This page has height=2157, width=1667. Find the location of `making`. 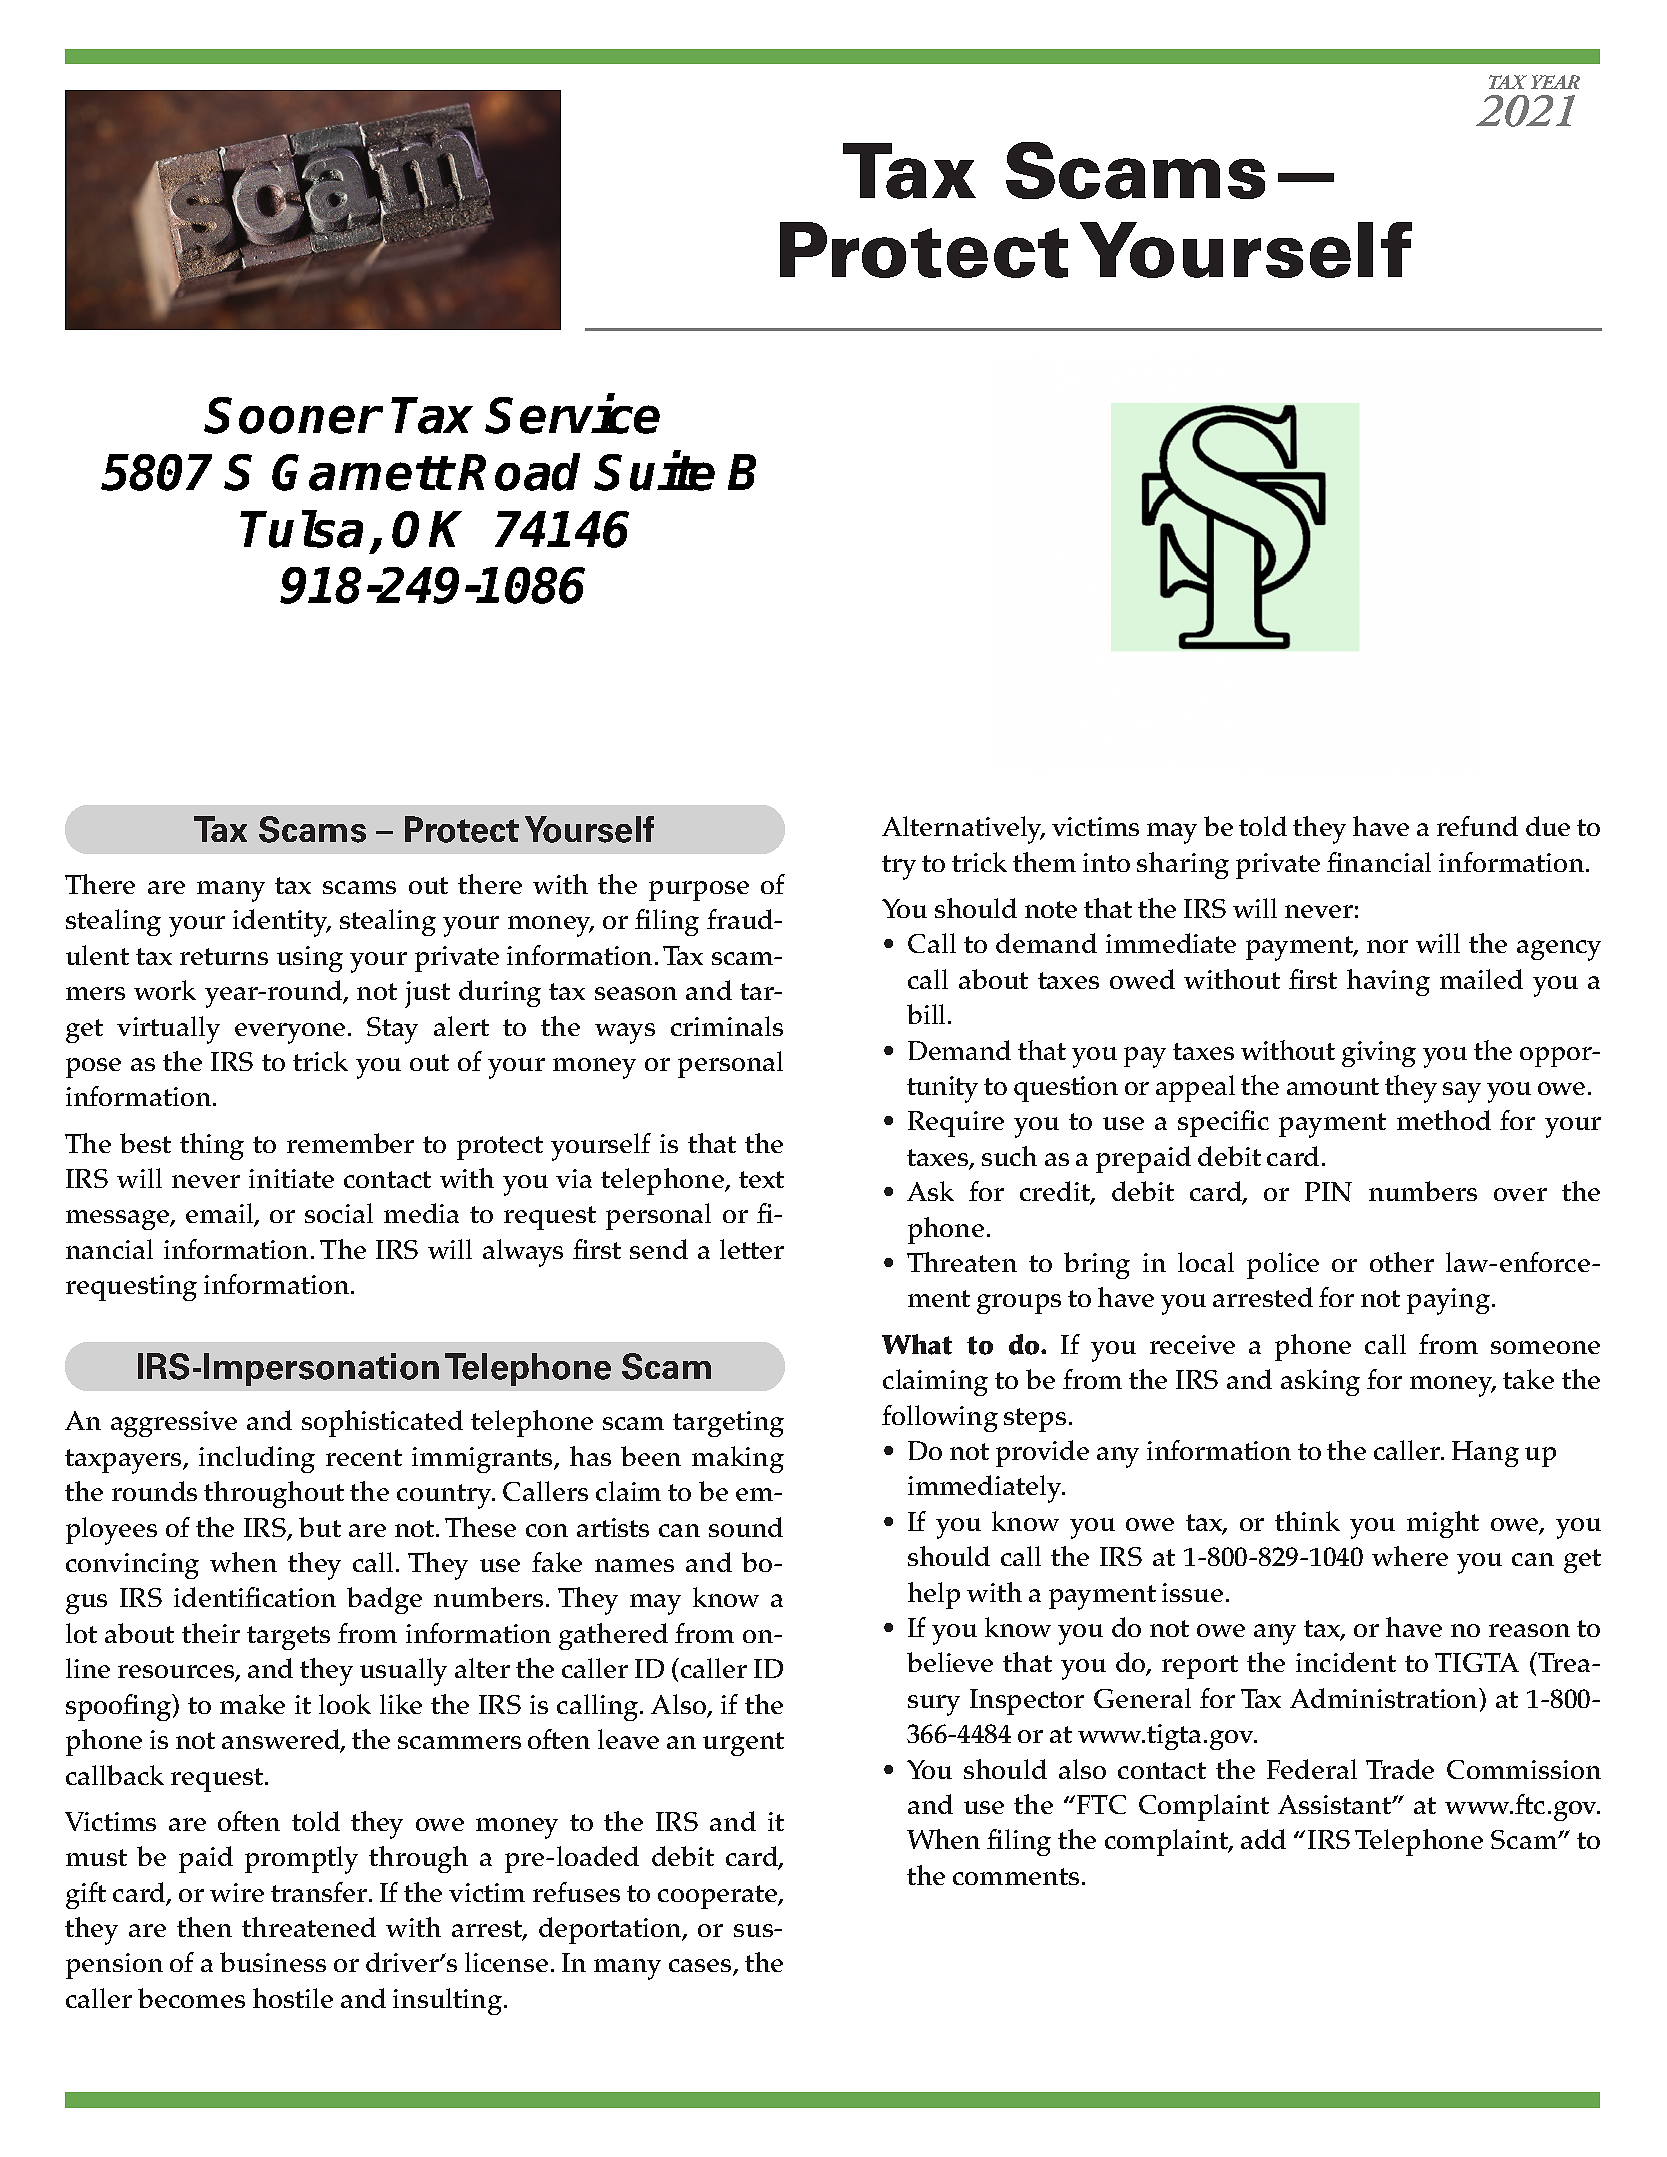

making is located at coordinates (738, 1459).
